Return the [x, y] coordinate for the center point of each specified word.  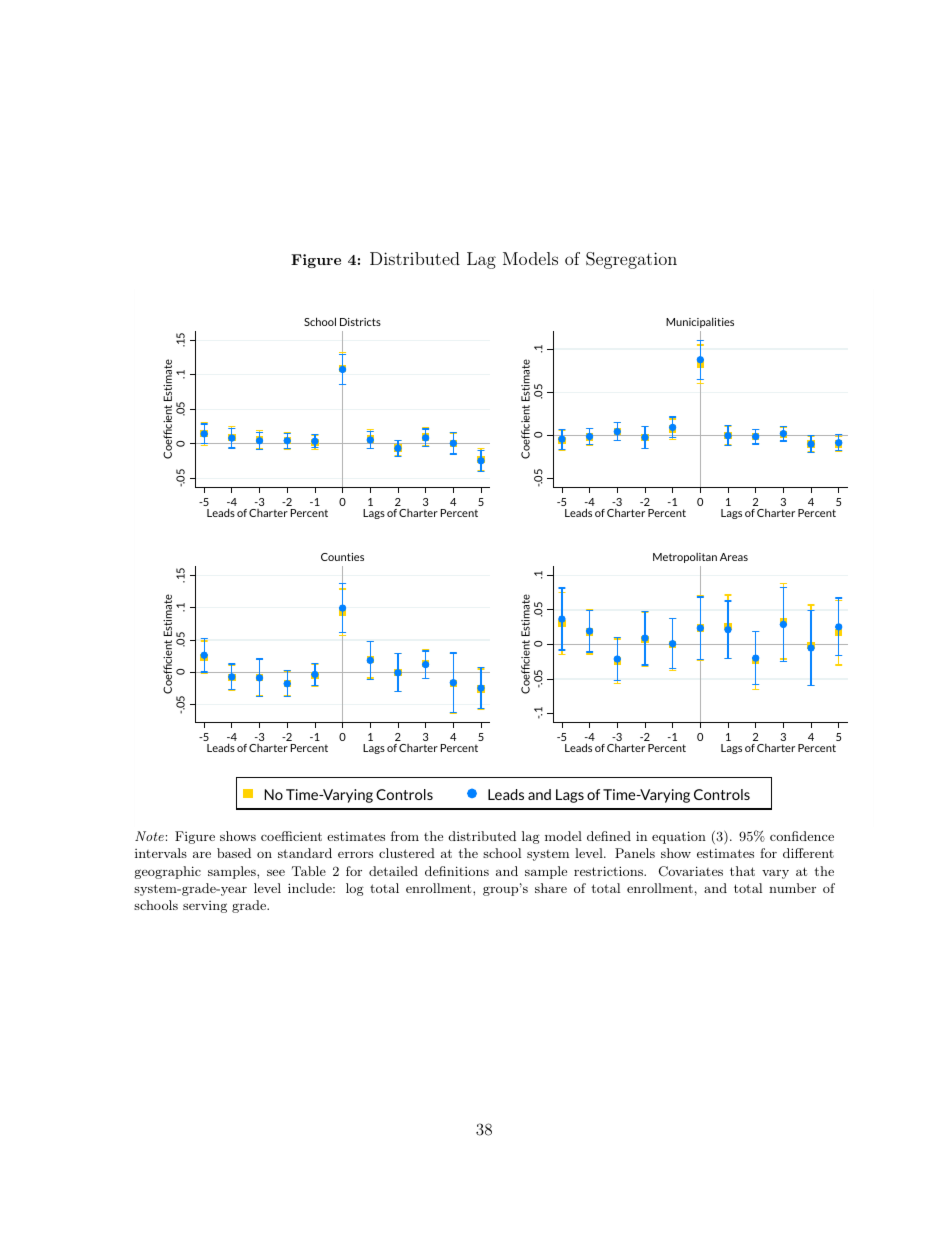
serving [205, 907]
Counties [342, 557]
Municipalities [700, 322]
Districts [360, 322]
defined [609, 836]
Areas [734, 557]
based [234, 853]
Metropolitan [685, 558]
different [808, 853]
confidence [802, 836]
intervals [161, 853]
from [405, 836]
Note [149, 836]
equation [679, 837]
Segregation [631, 260]
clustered [407, 853]
